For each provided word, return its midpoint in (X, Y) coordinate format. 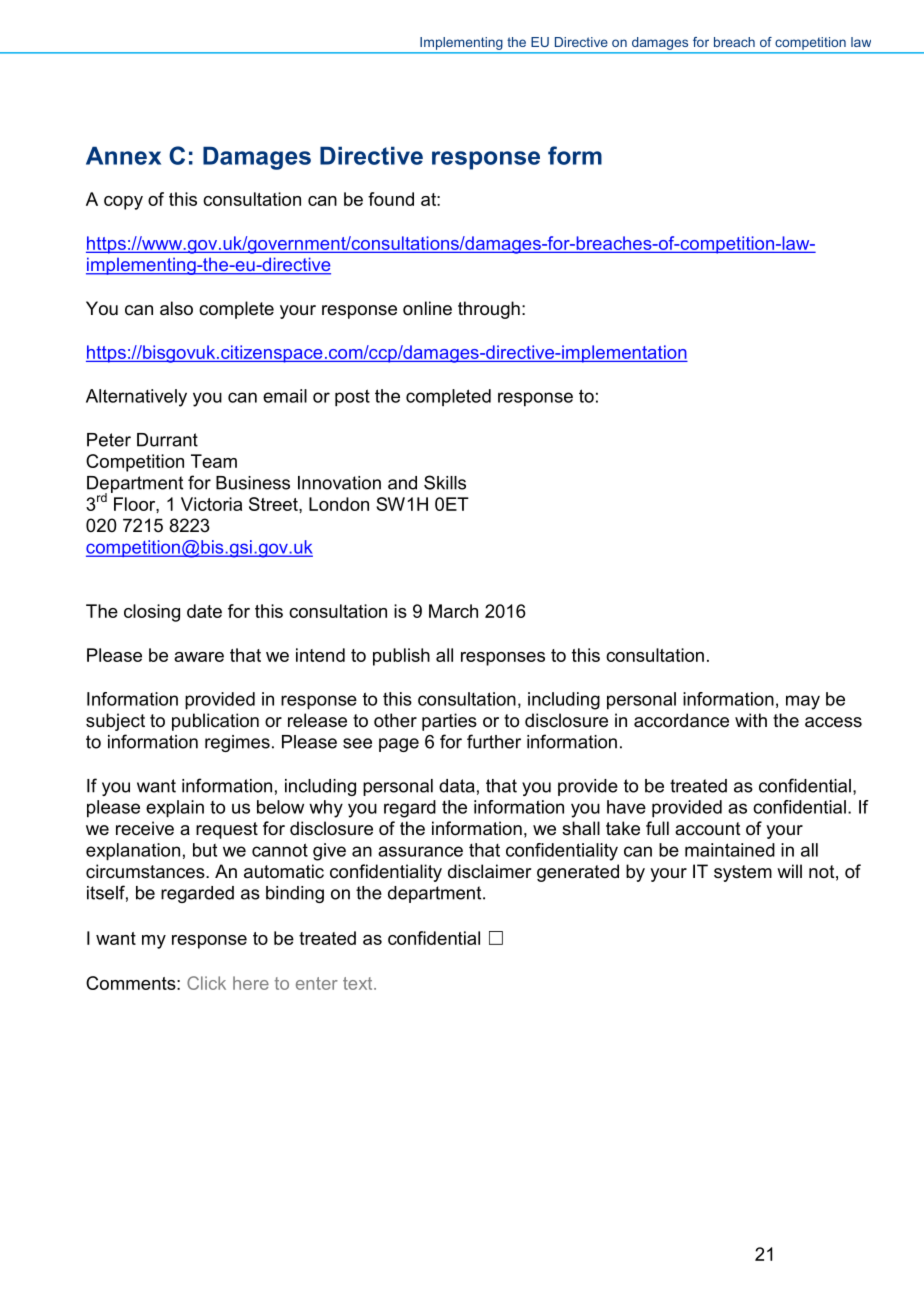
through (489, 310)
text (359, 983)
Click (206, 983)
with (751, 720)
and (402, 483)
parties (449, 722)
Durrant (167, 440)
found (391, 199)
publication (215, 722)
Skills (445, 482)
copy (123, 203)
